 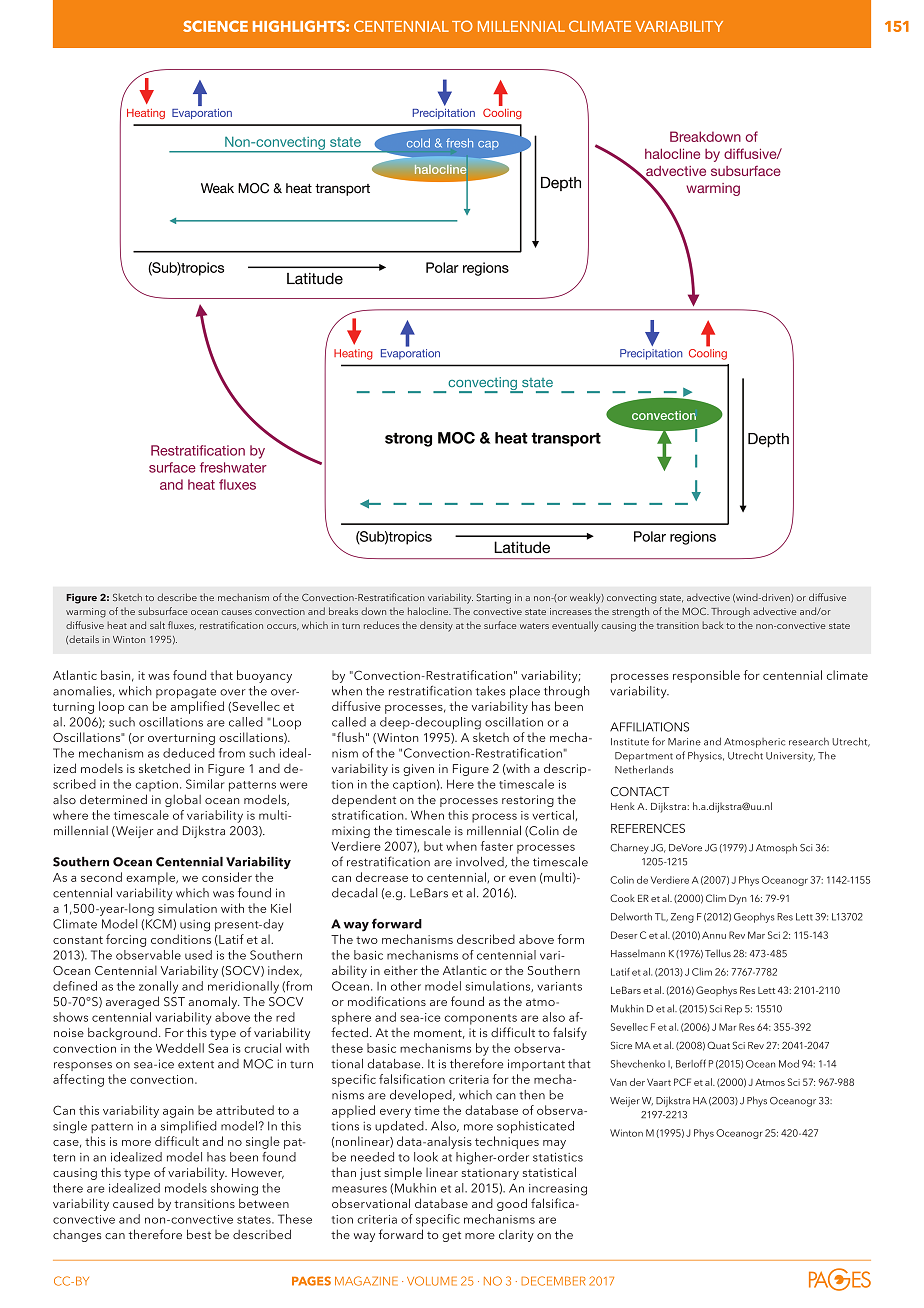 I want to click on halocline, so click(x=429, y=611).
